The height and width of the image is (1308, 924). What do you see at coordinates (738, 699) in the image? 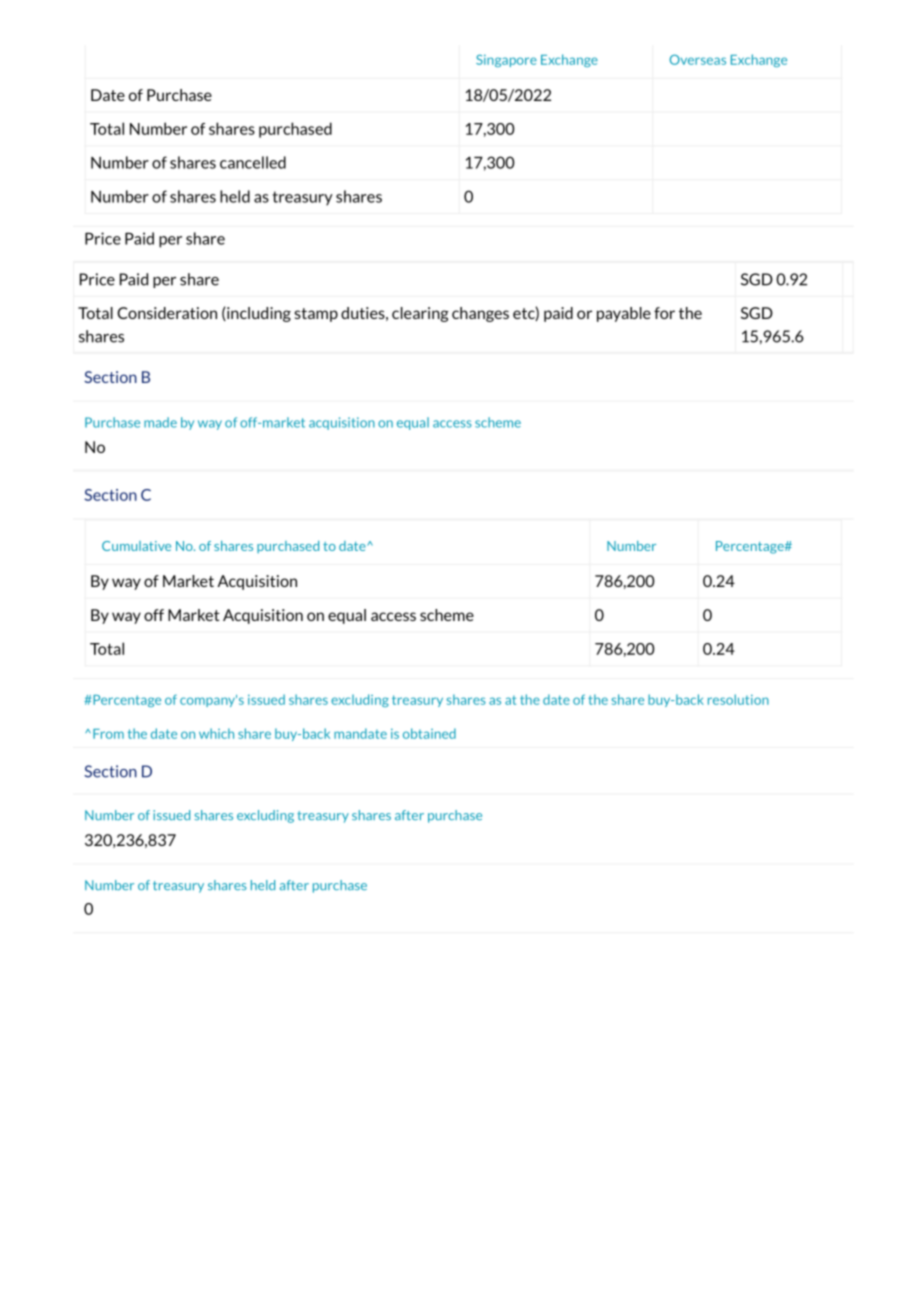
I see `resolution` at bounding box center [738, 699].
